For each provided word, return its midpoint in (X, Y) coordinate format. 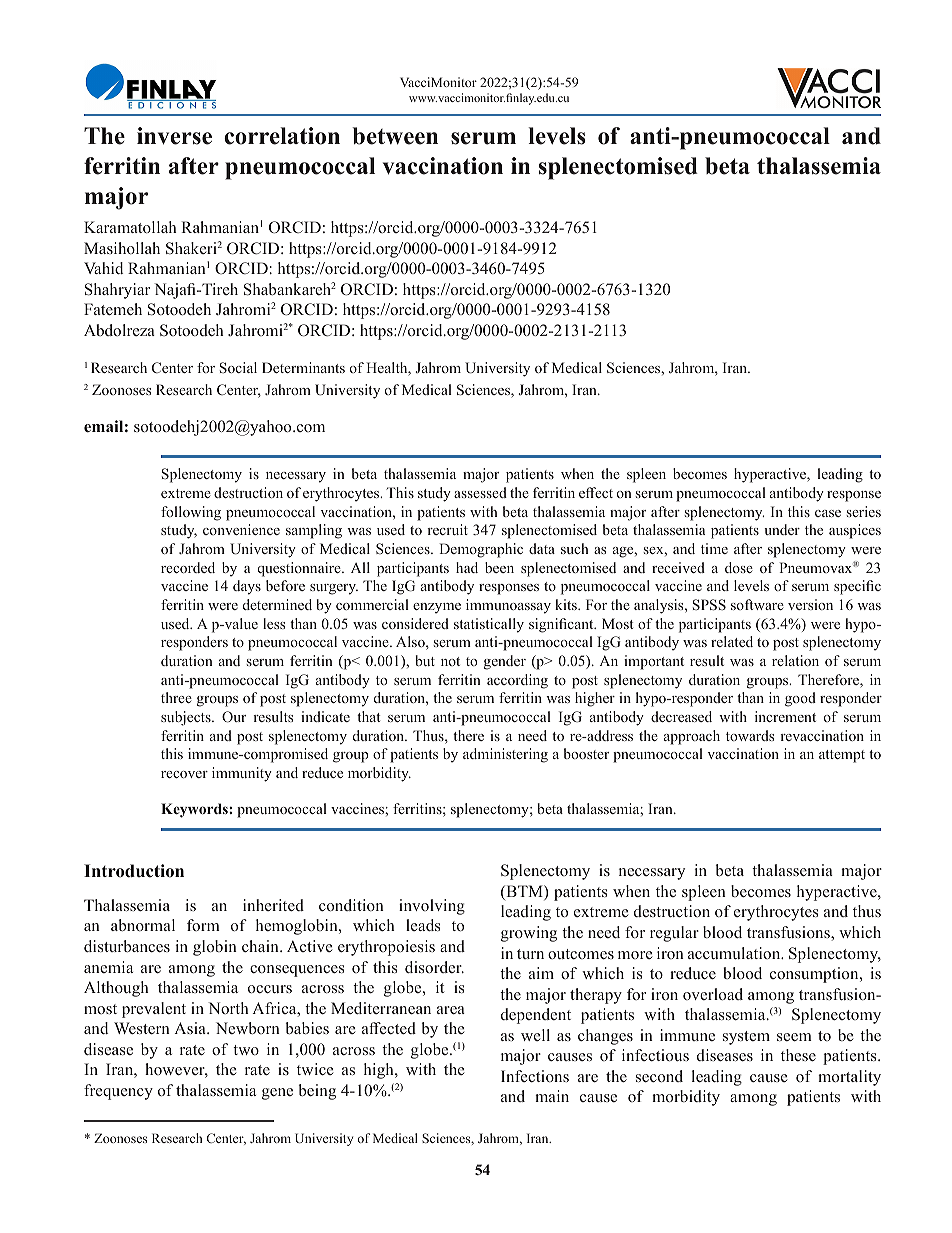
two (246, 1050)
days (247, 587)
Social (238, 367)
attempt (842, 756)
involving (432, 907)
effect (596, 492)
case (828, 513)
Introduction (134, 871)
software (757, 604)
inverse (174, 136)
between (395, 136)
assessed (480, 492)
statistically (489, 625)
